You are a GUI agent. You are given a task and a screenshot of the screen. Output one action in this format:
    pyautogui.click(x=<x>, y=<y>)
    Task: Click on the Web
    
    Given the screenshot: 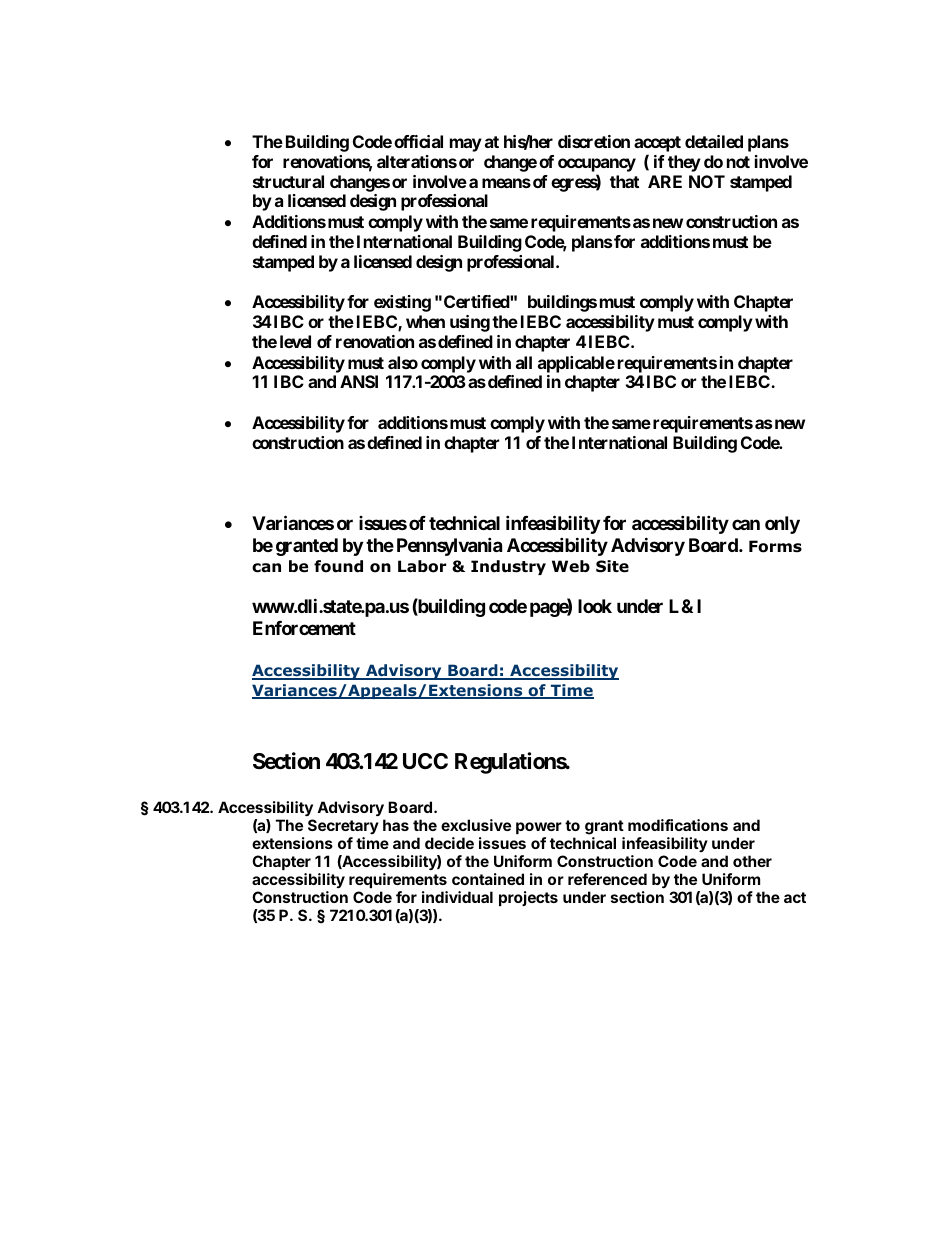 What is the action you would take?
    pyautogui.click(x=571, y=566)
